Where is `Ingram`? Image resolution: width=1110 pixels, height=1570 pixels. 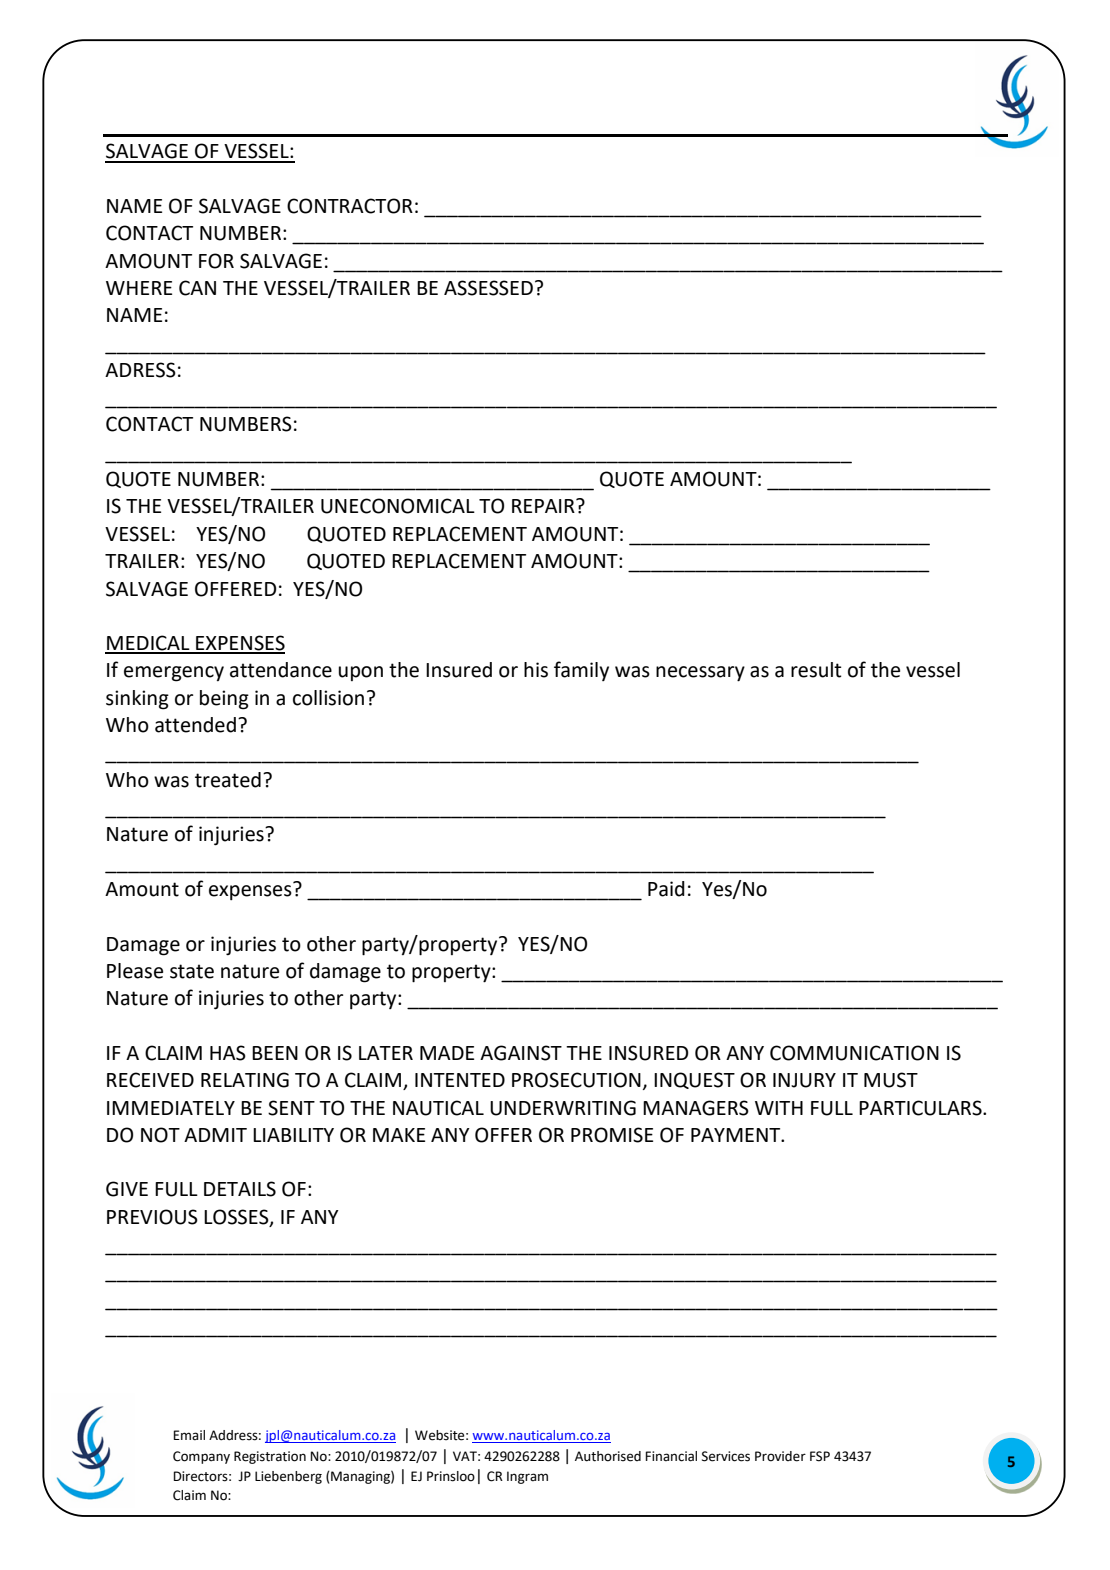
Ingram is located at coordinates (527, 1477).
